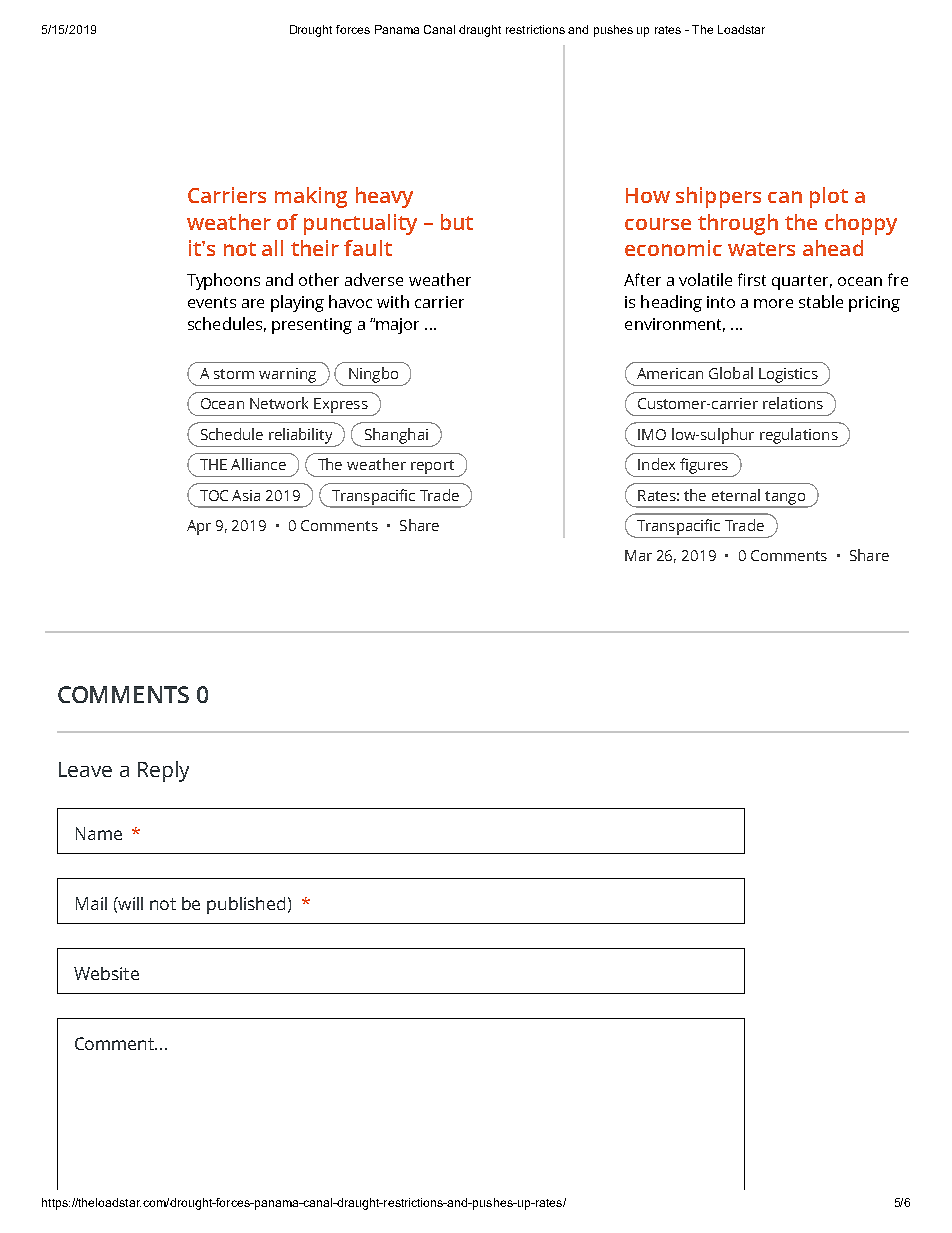 The width and height of the document is (952, 1233). What do you see at coordinates (311, 197) in the document?
I see `making` at bounding box center [311, 197].
